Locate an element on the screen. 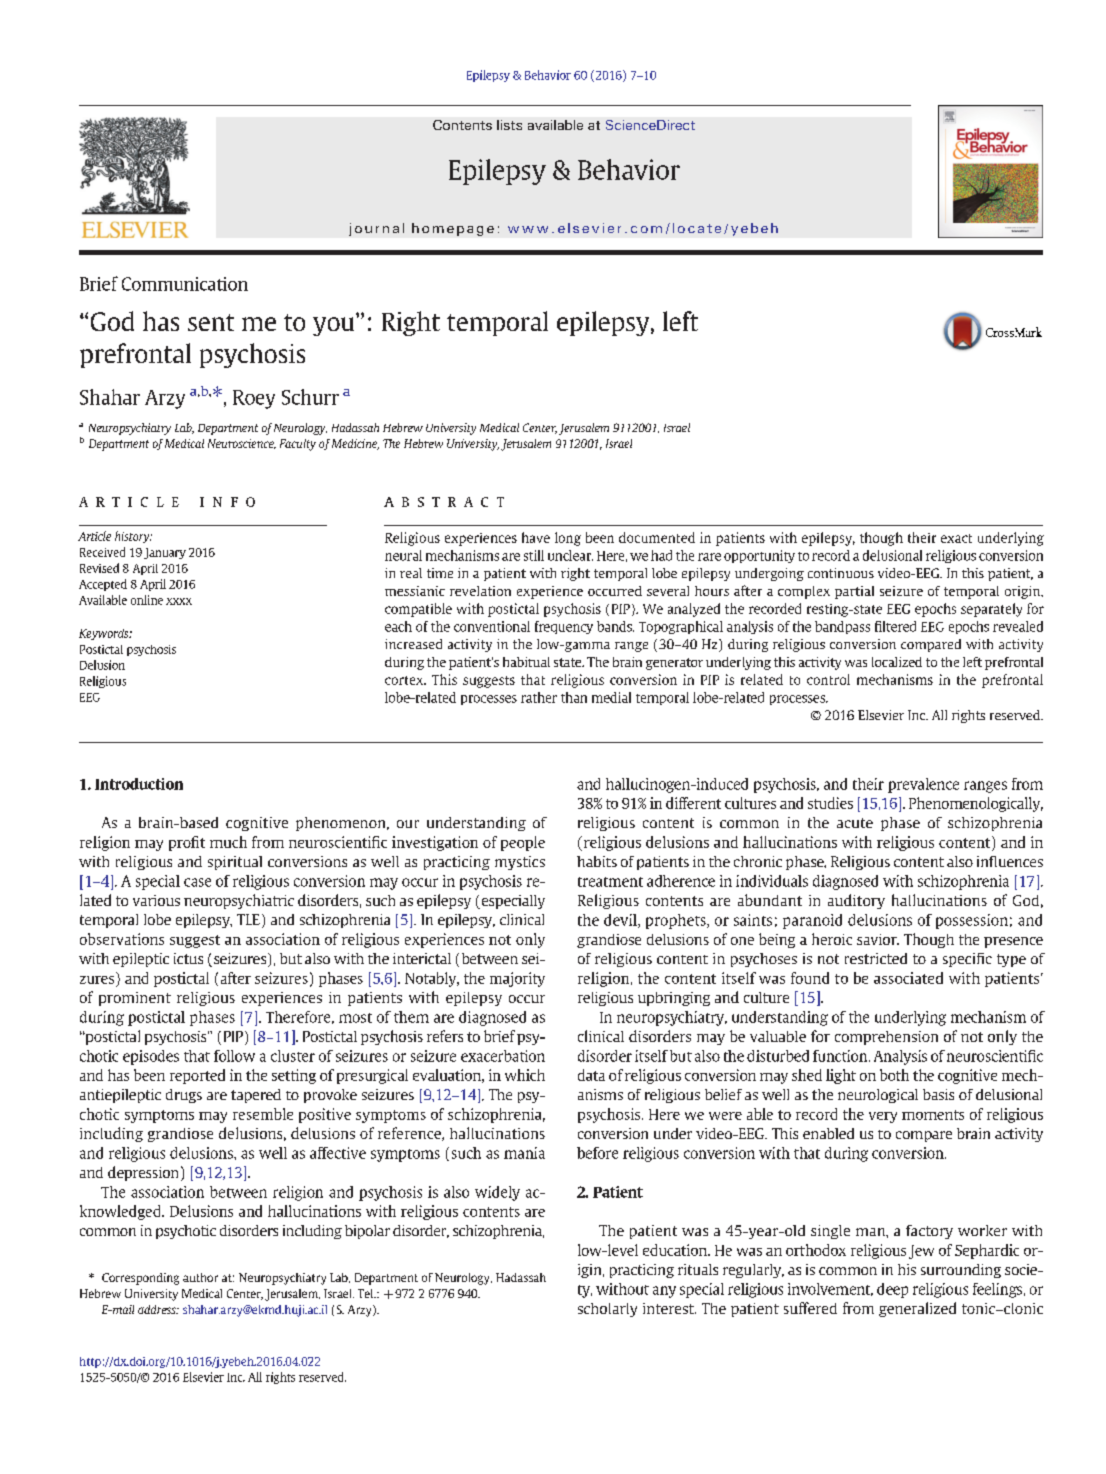 The height and width of the screenshot is (1474, 1106). lists is located at coordinates (509, 125).
